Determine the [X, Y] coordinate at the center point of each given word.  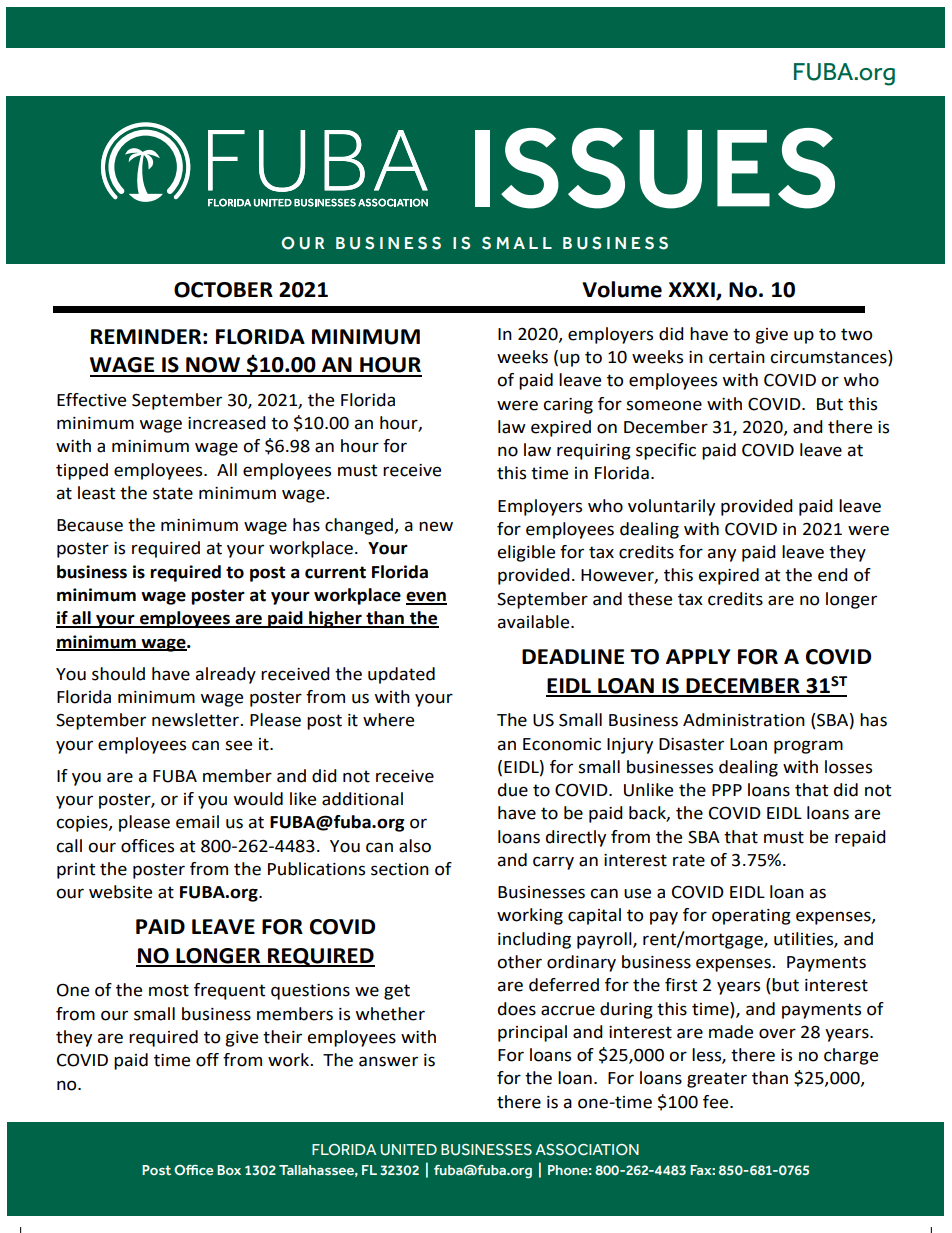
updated [401, 675]
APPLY [698, 656]
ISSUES [655, 168]
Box [229, 1170]
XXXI [691, 289]
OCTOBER [223, 290]
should [118, 674]
